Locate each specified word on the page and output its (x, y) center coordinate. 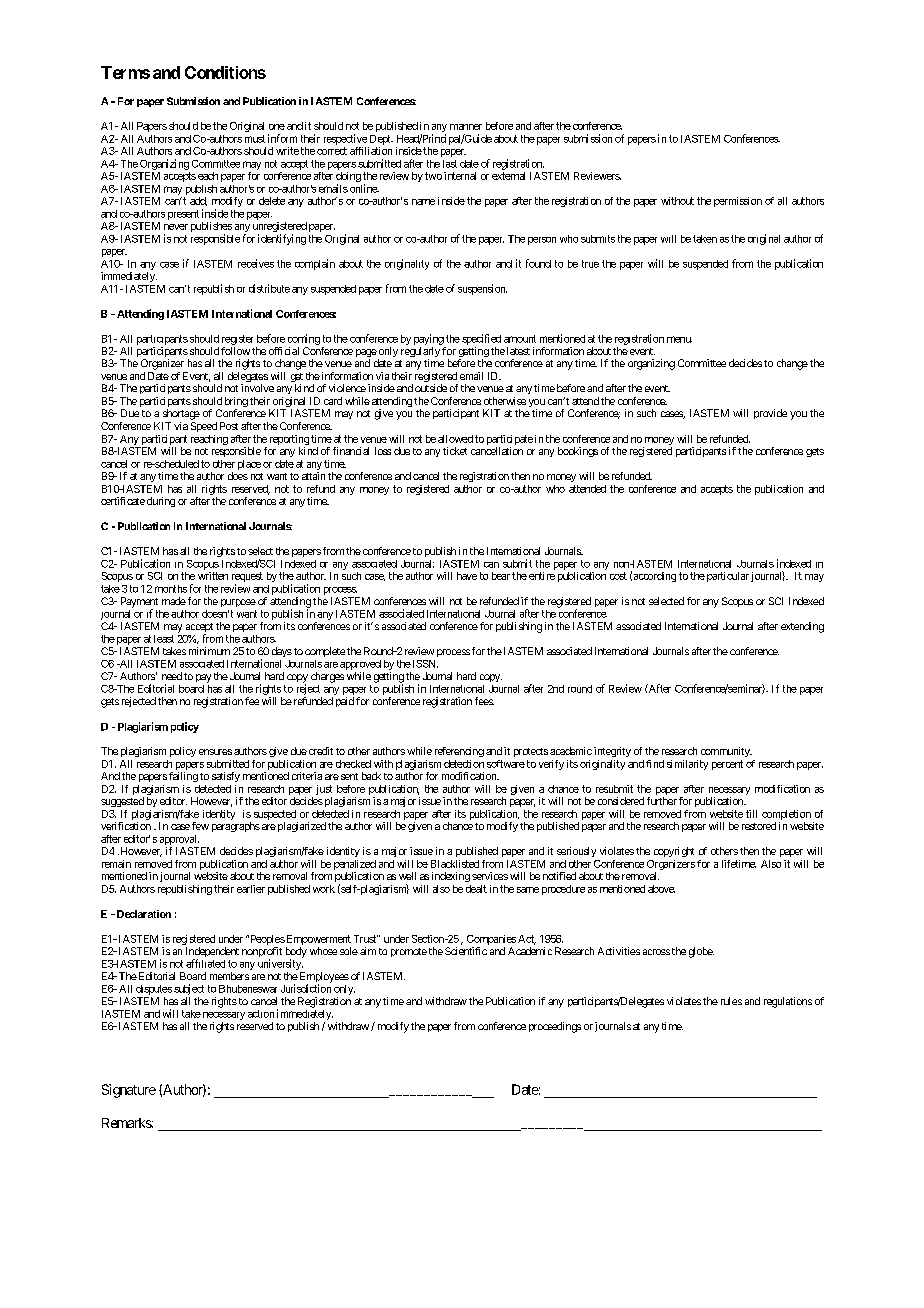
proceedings (555, 1027)
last (450, 164)
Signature (129, 1091)
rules (731, 1001)
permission (738, 202)
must (255, 139)
